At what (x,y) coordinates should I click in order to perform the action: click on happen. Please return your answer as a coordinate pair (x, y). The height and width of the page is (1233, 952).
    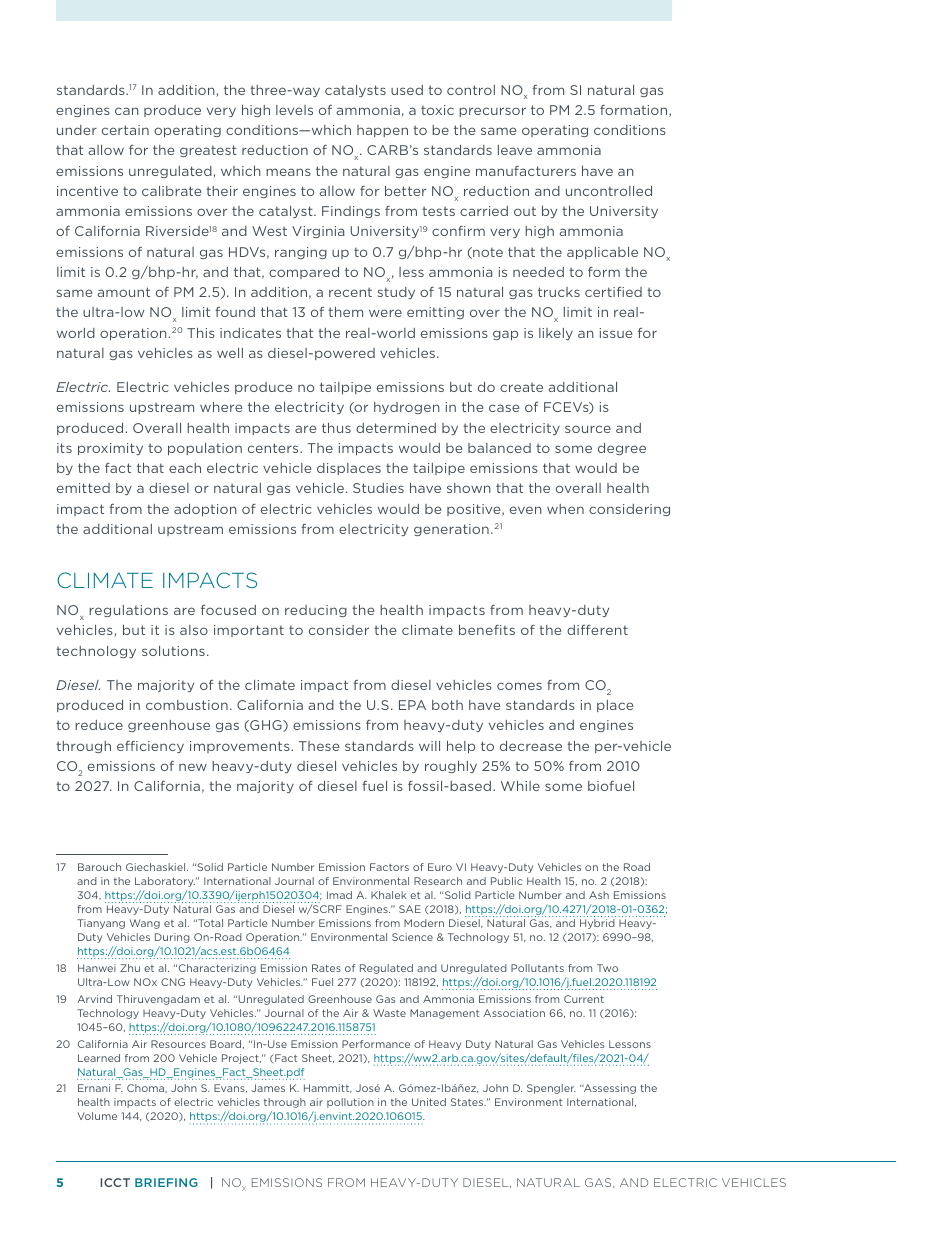
    Looking at the image, I should click on (382, 131).
